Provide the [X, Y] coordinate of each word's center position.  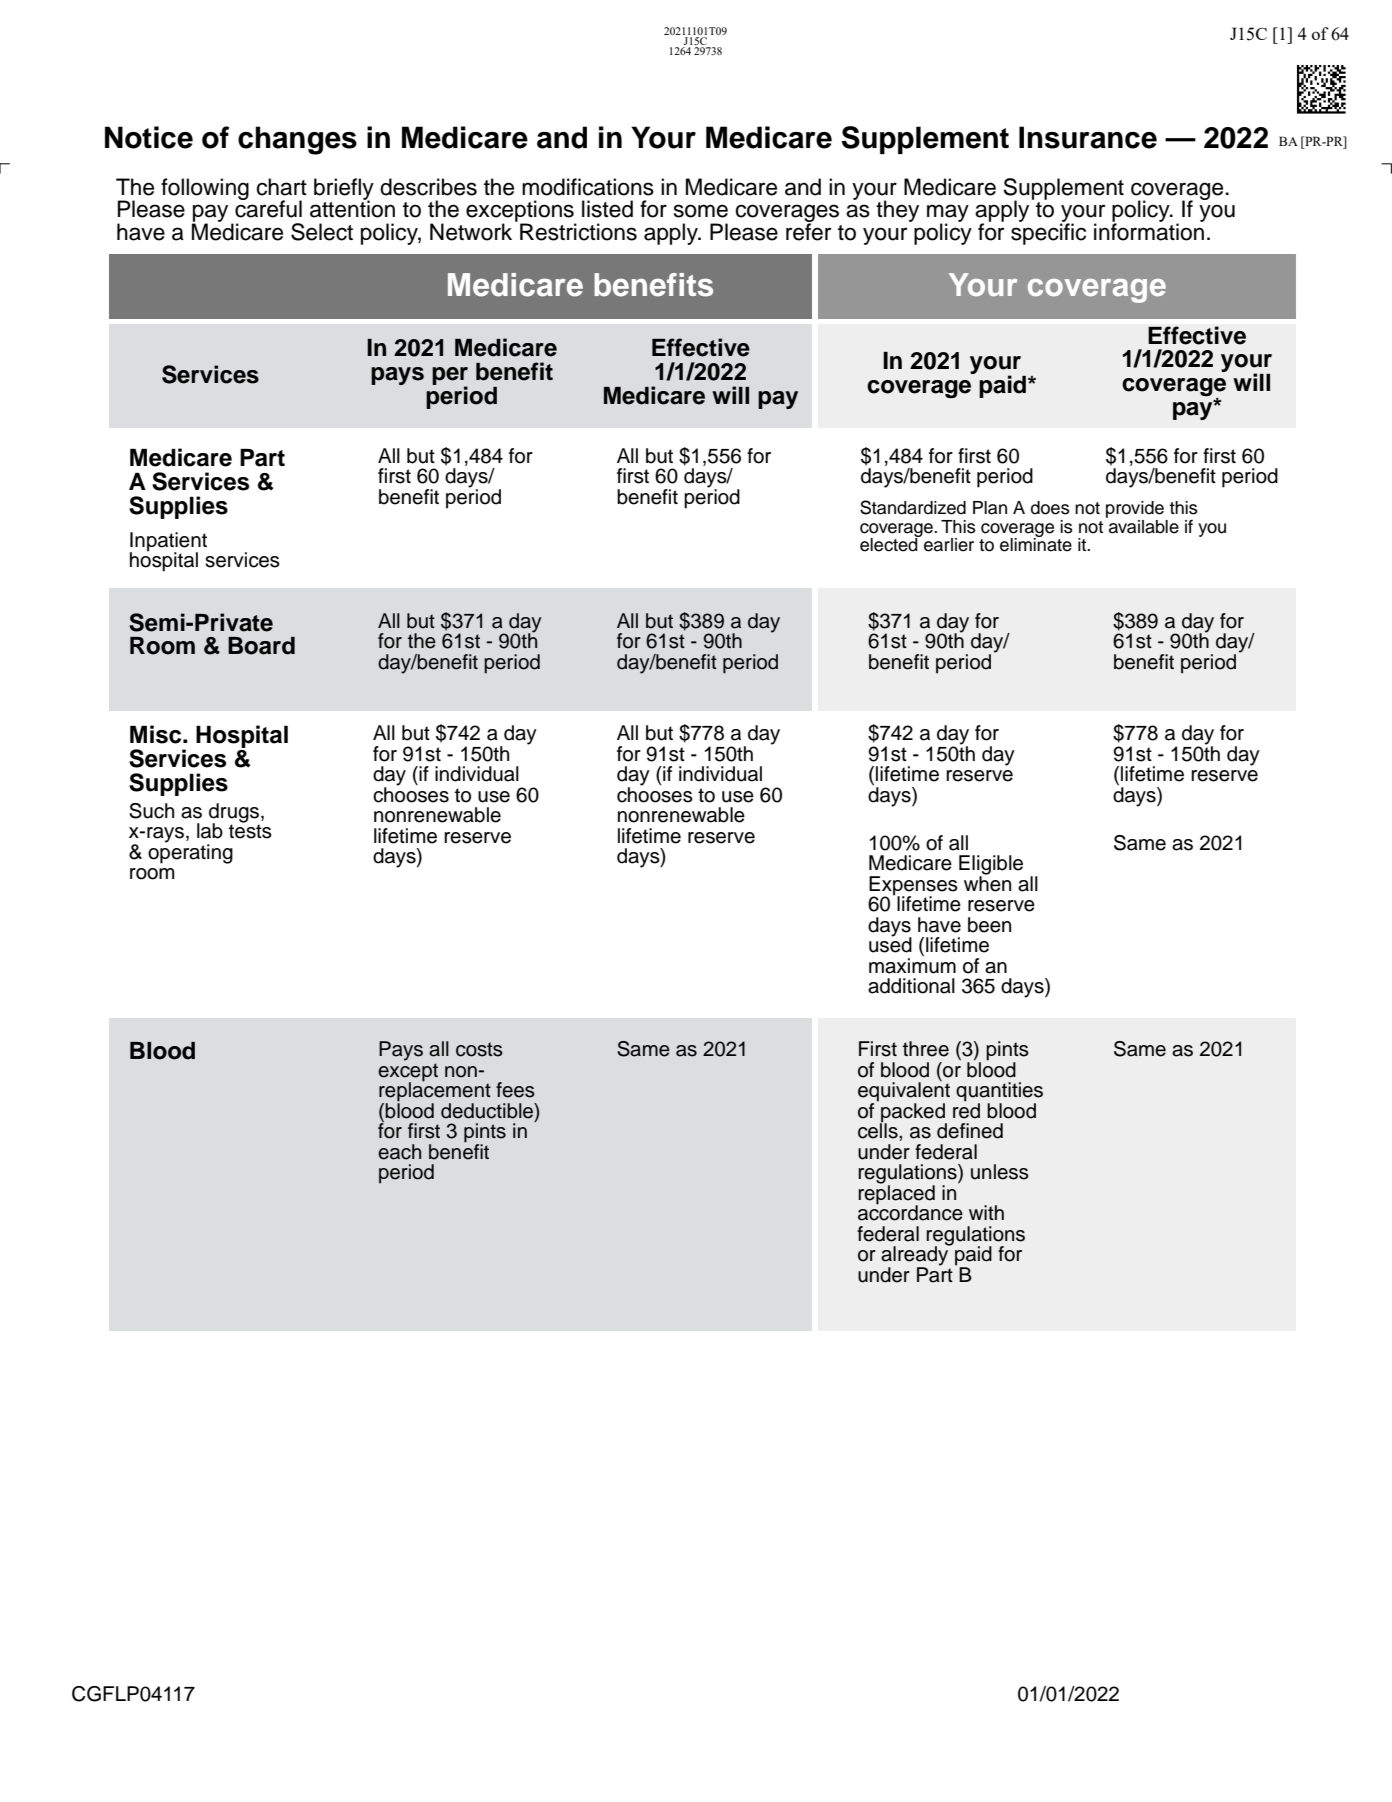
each [399, 1152]
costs [479, 1049]
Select [322, 232]
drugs [234, 814]
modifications [588, 187]
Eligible [991, 866]
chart [281, 187]
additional [911, 986]
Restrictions [578, 232]
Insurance [1088, 137]
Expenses [913, 887]
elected [890, 543]
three [926, 1049]
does [1050, 508]
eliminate [1036, 543]
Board [261, 646]
